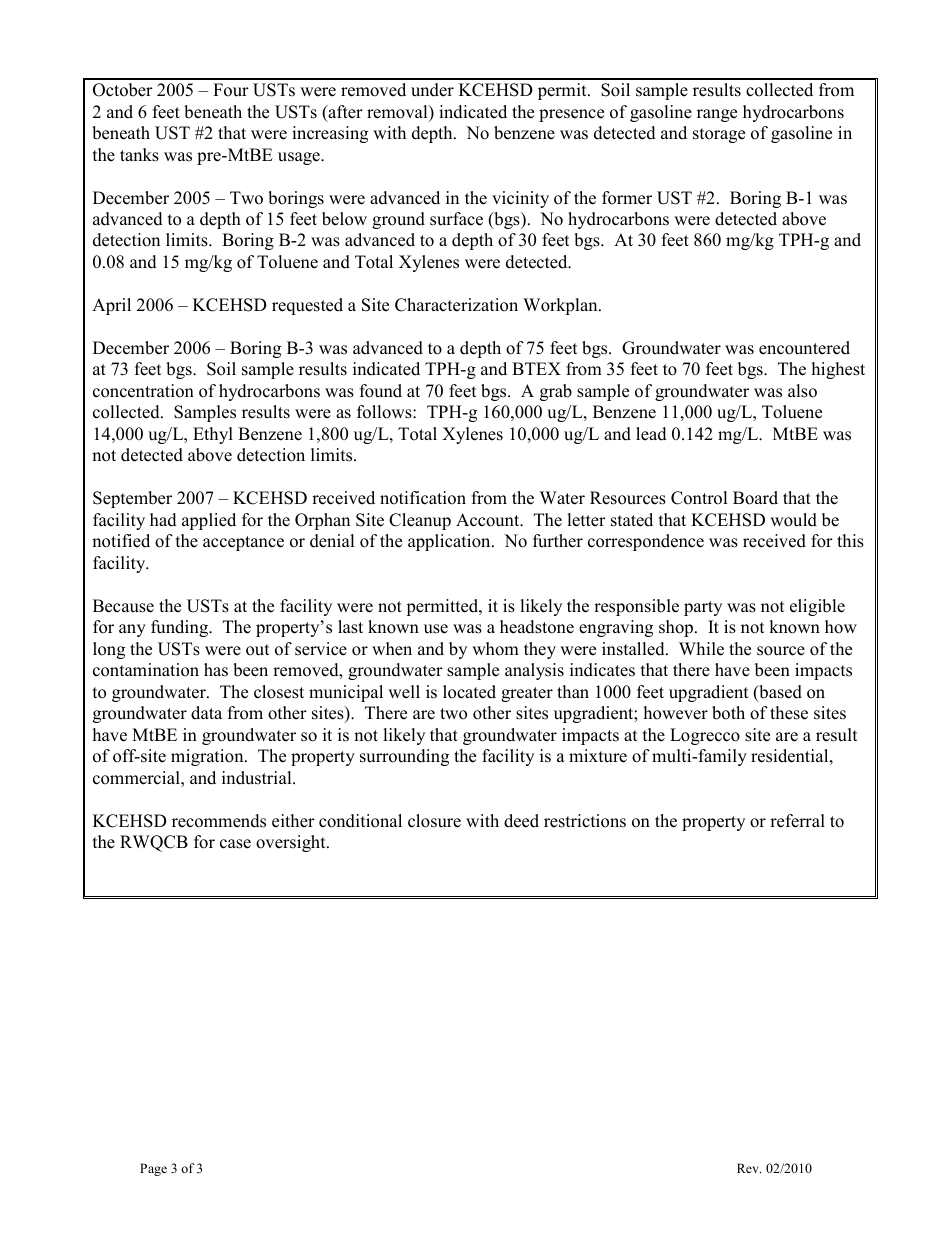 Image resolution: width=952 pixels, height=1233 pixels. I want to click on range, so click(717, 115).
